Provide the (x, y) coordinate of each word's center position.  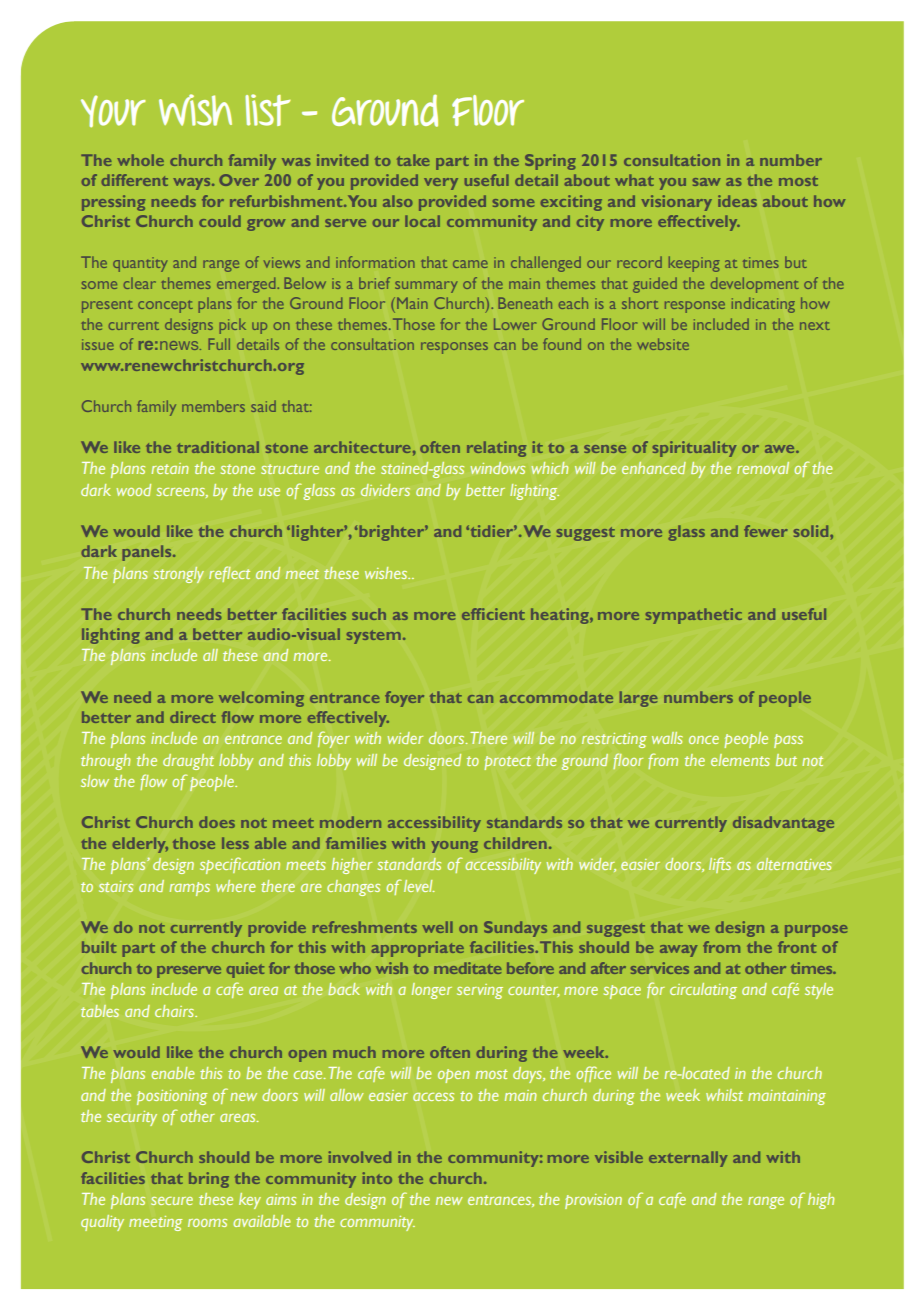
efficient (493, 614)
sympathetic (694, 616)
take (413, 160)
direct (193, 717)
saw (707, 182)
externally (688, 1159)
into (377, 1178)
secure (172, 1201)
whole (140, 160)
